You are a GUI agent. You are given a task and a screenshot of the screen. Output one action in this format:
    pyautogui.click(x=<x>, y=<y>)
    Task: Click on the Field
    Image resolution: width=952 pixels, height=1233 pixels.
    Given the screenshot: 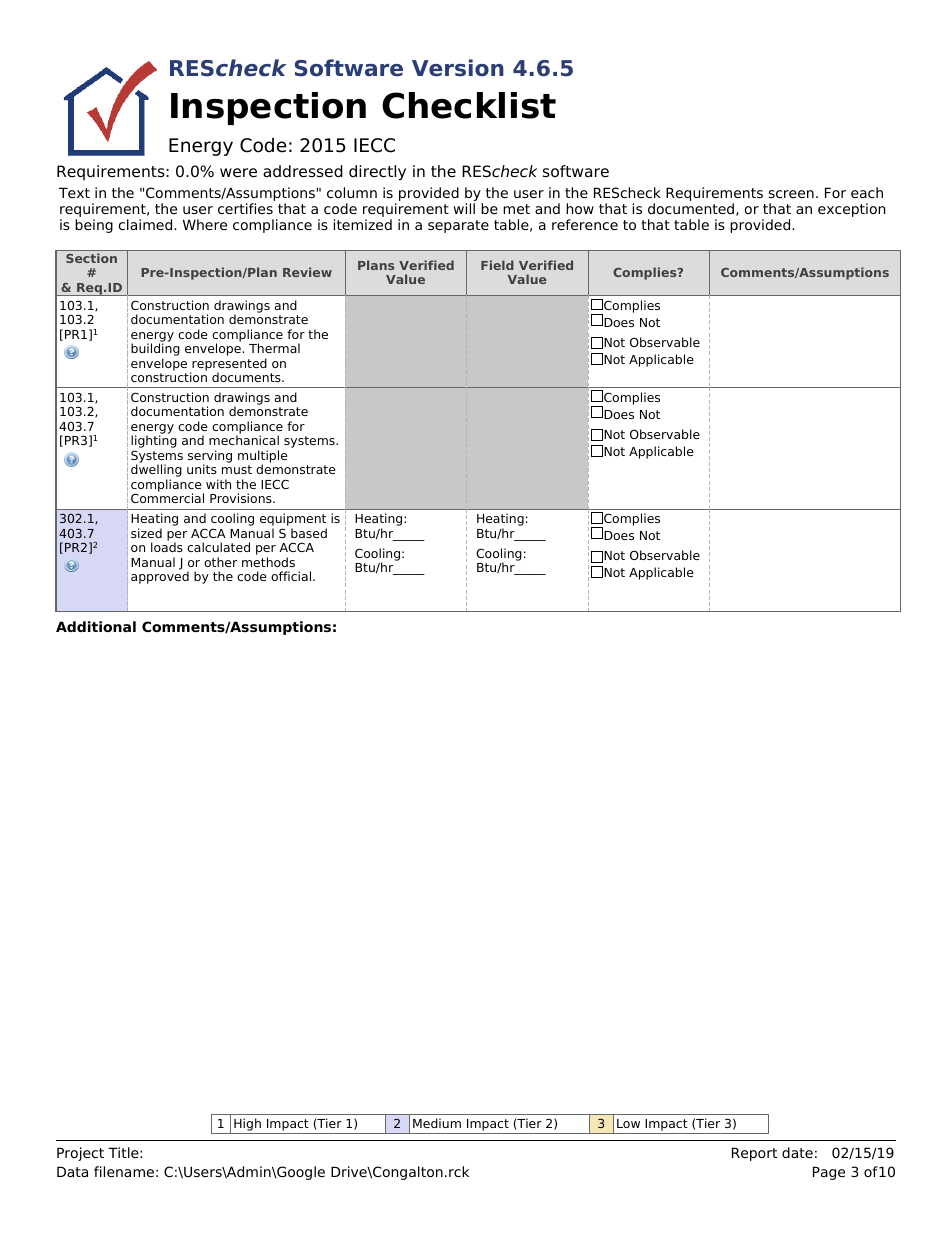 What is the action you would take?
    pyautogui.click(x=497, y=265)
